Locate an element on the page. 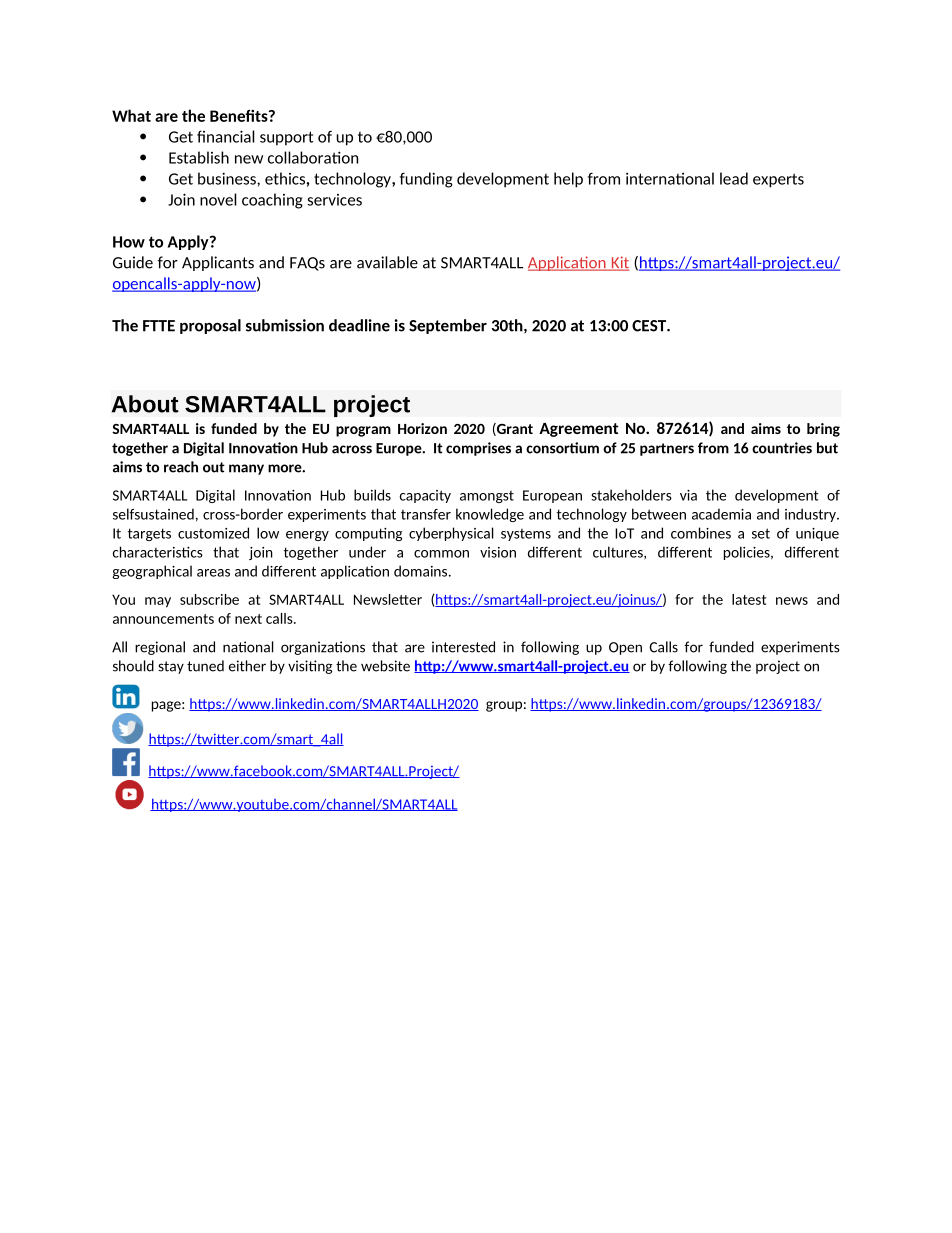  funding is located at coordinates (426, 180).
